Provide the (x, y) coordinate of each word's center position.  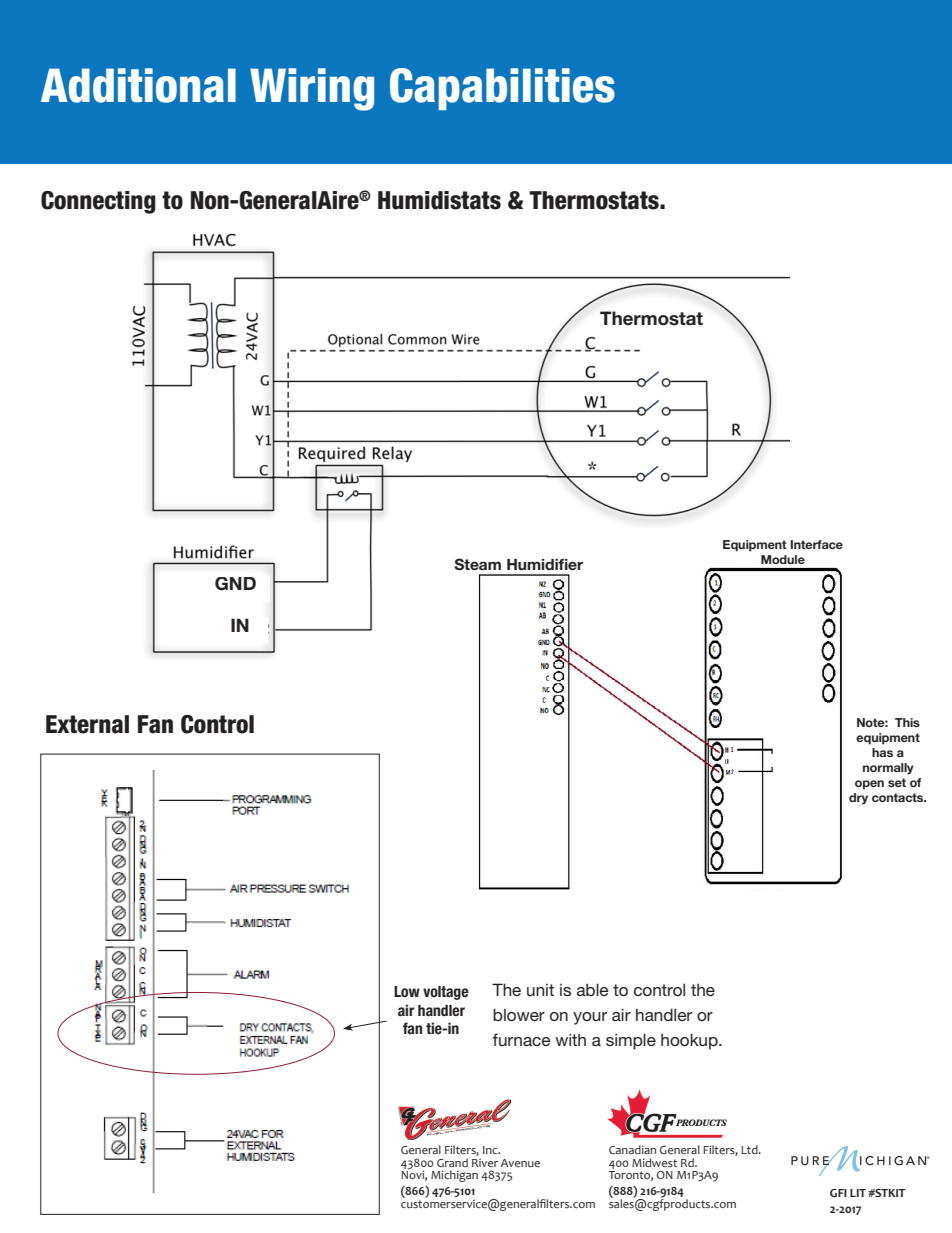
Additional (138, 85)
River (485, 1162)
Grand (452, 1162)
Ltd (750, 1149)
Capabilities (502, 89)
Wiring (312, 89)
